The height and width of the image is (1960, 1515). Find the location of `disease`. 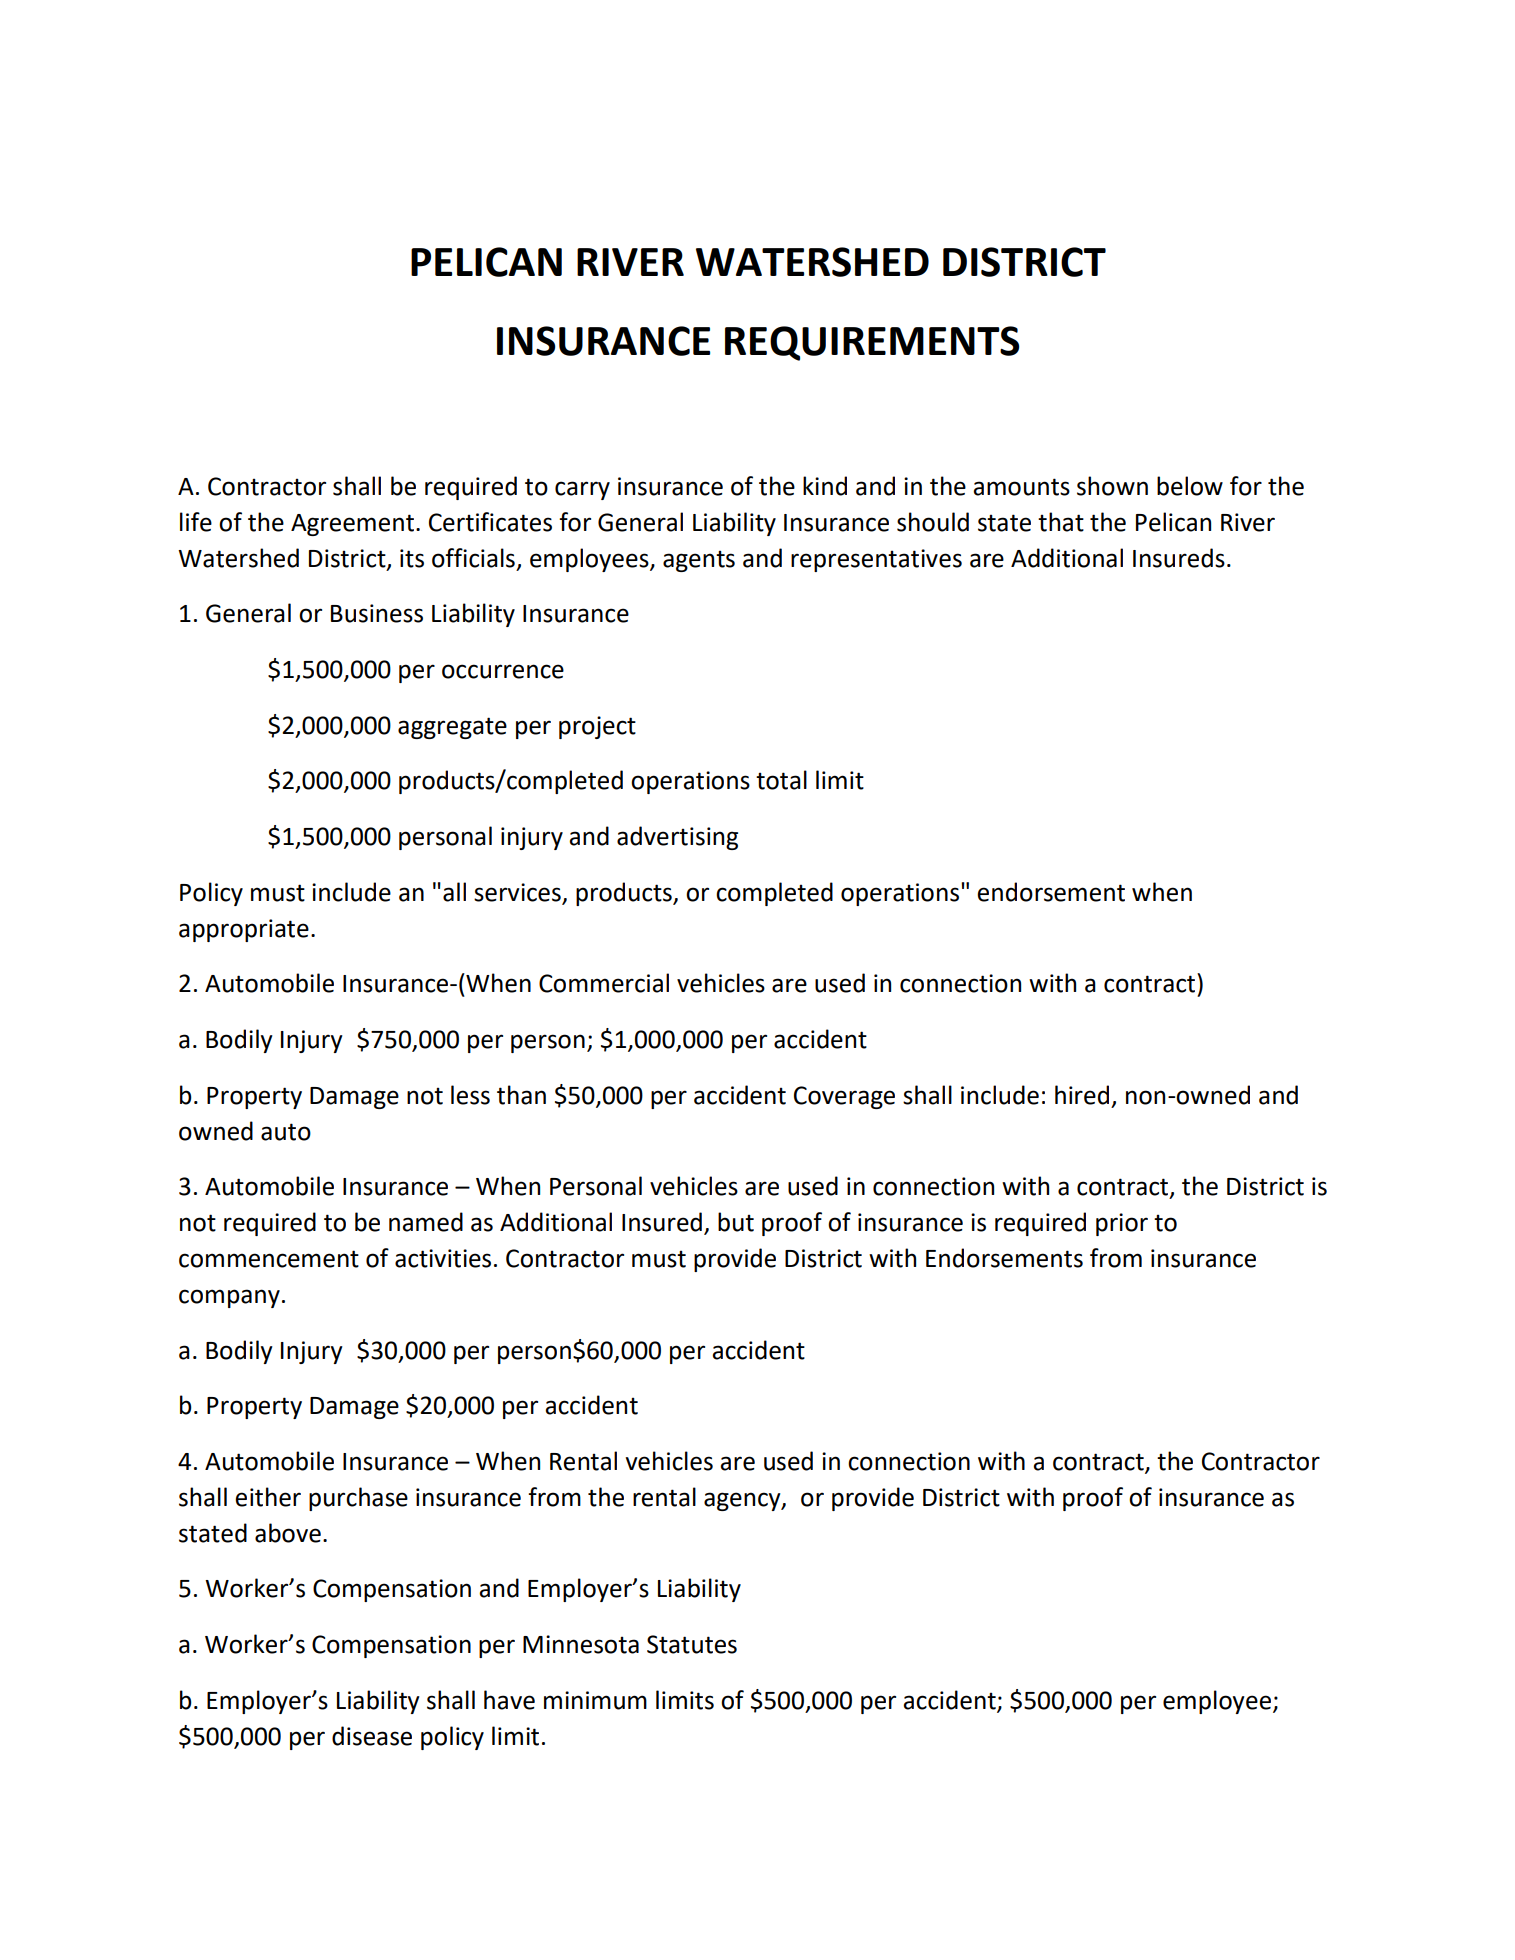

disease is located at coordinates (372, 1736).
